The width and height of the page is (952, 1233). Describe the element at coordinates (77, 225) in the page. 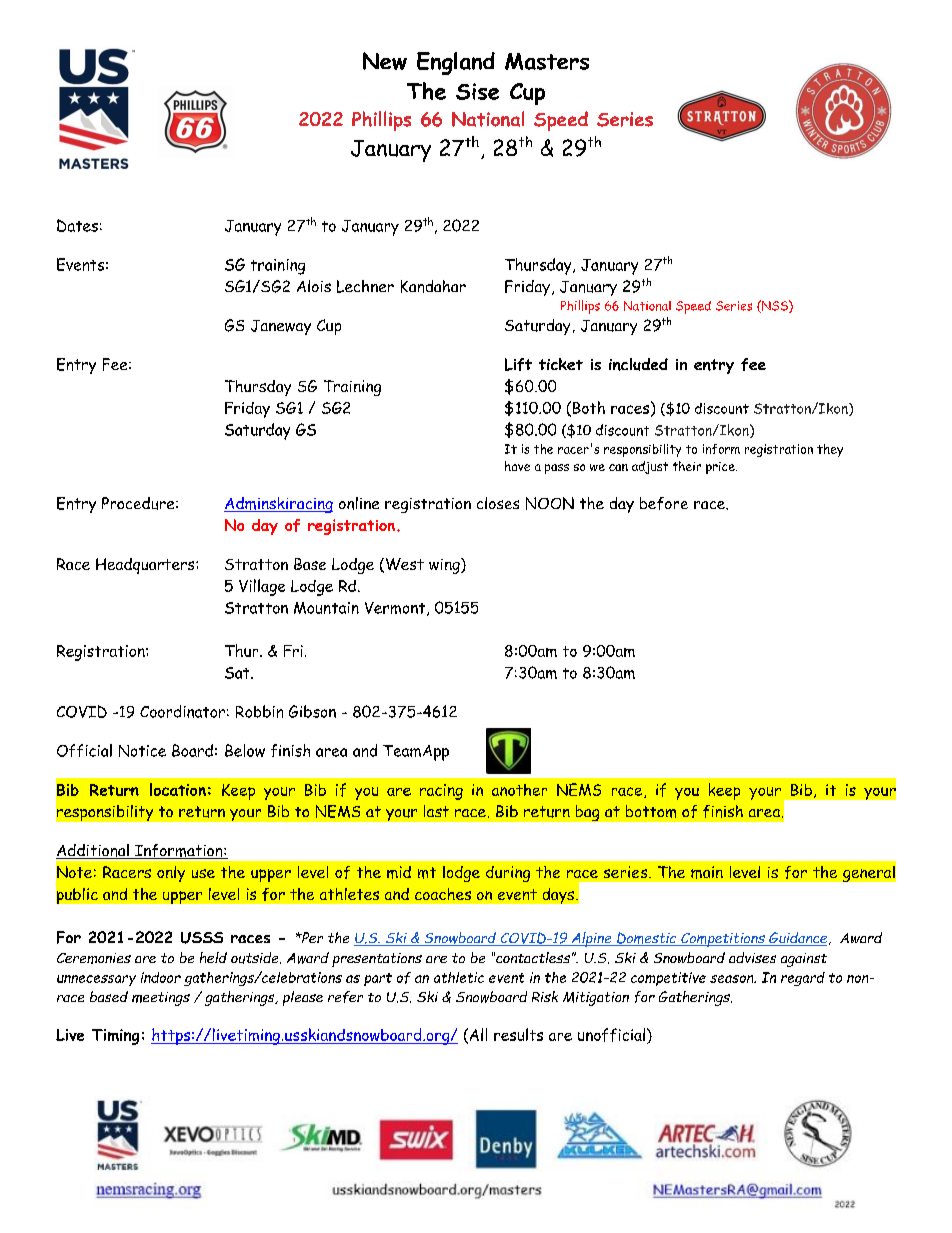

I see `Dates` at that location.
